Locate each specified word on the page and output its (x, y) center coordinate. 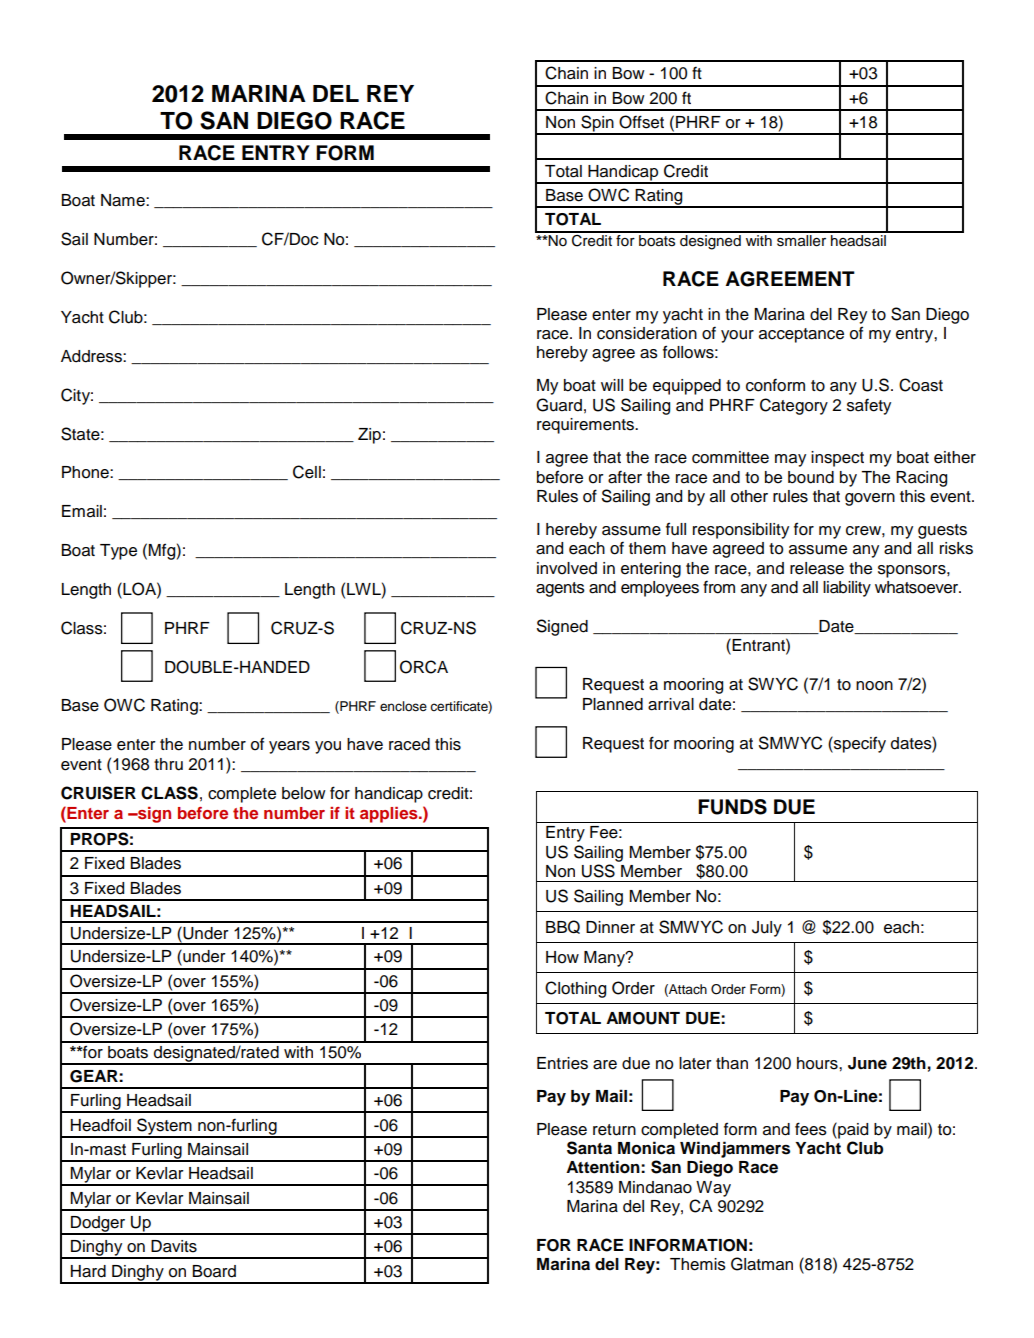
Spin (597, 124)
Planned (613, 704)
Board (214, 1271)
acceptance (801, 335)
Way (713, 1189)
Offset (641, 122)
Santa (589, 1148)
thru (168, 764)
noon (874, 686)
